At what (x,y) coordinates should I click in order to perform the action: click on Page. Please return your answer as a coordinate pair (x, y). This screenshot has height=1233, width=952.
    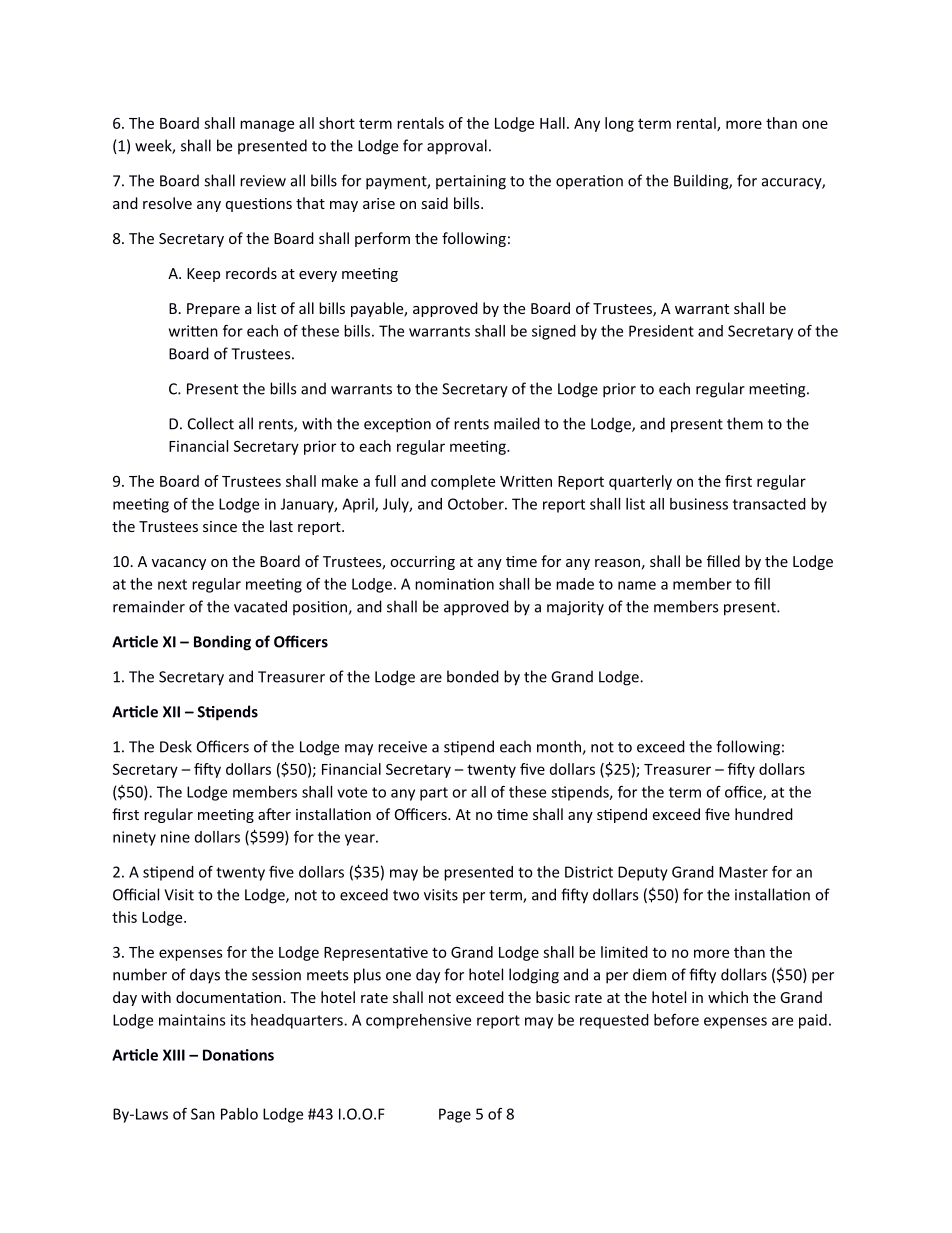
    Looking at the image, I should click on (455, 1115).
